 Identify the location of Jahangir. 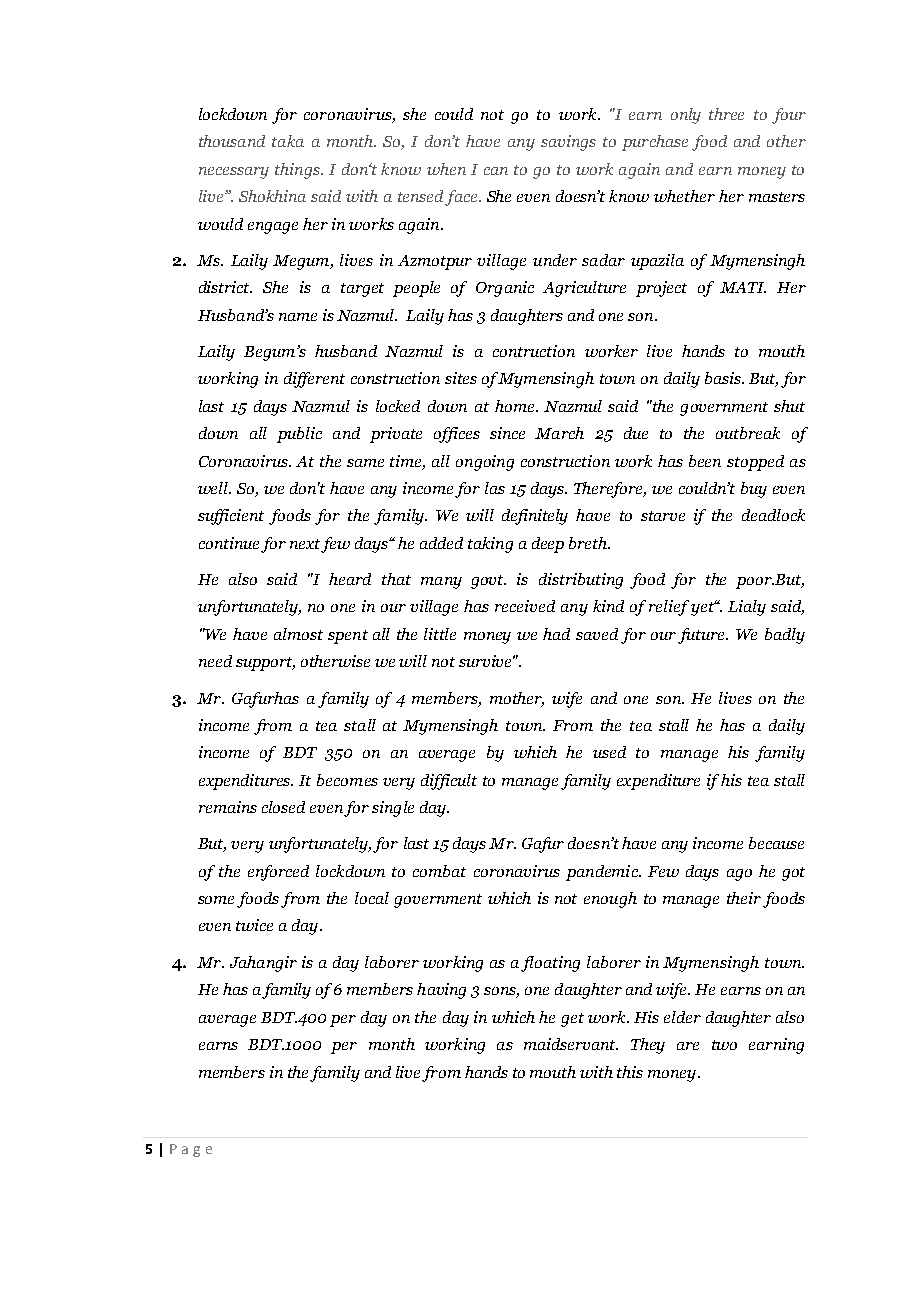
(263, 964).
